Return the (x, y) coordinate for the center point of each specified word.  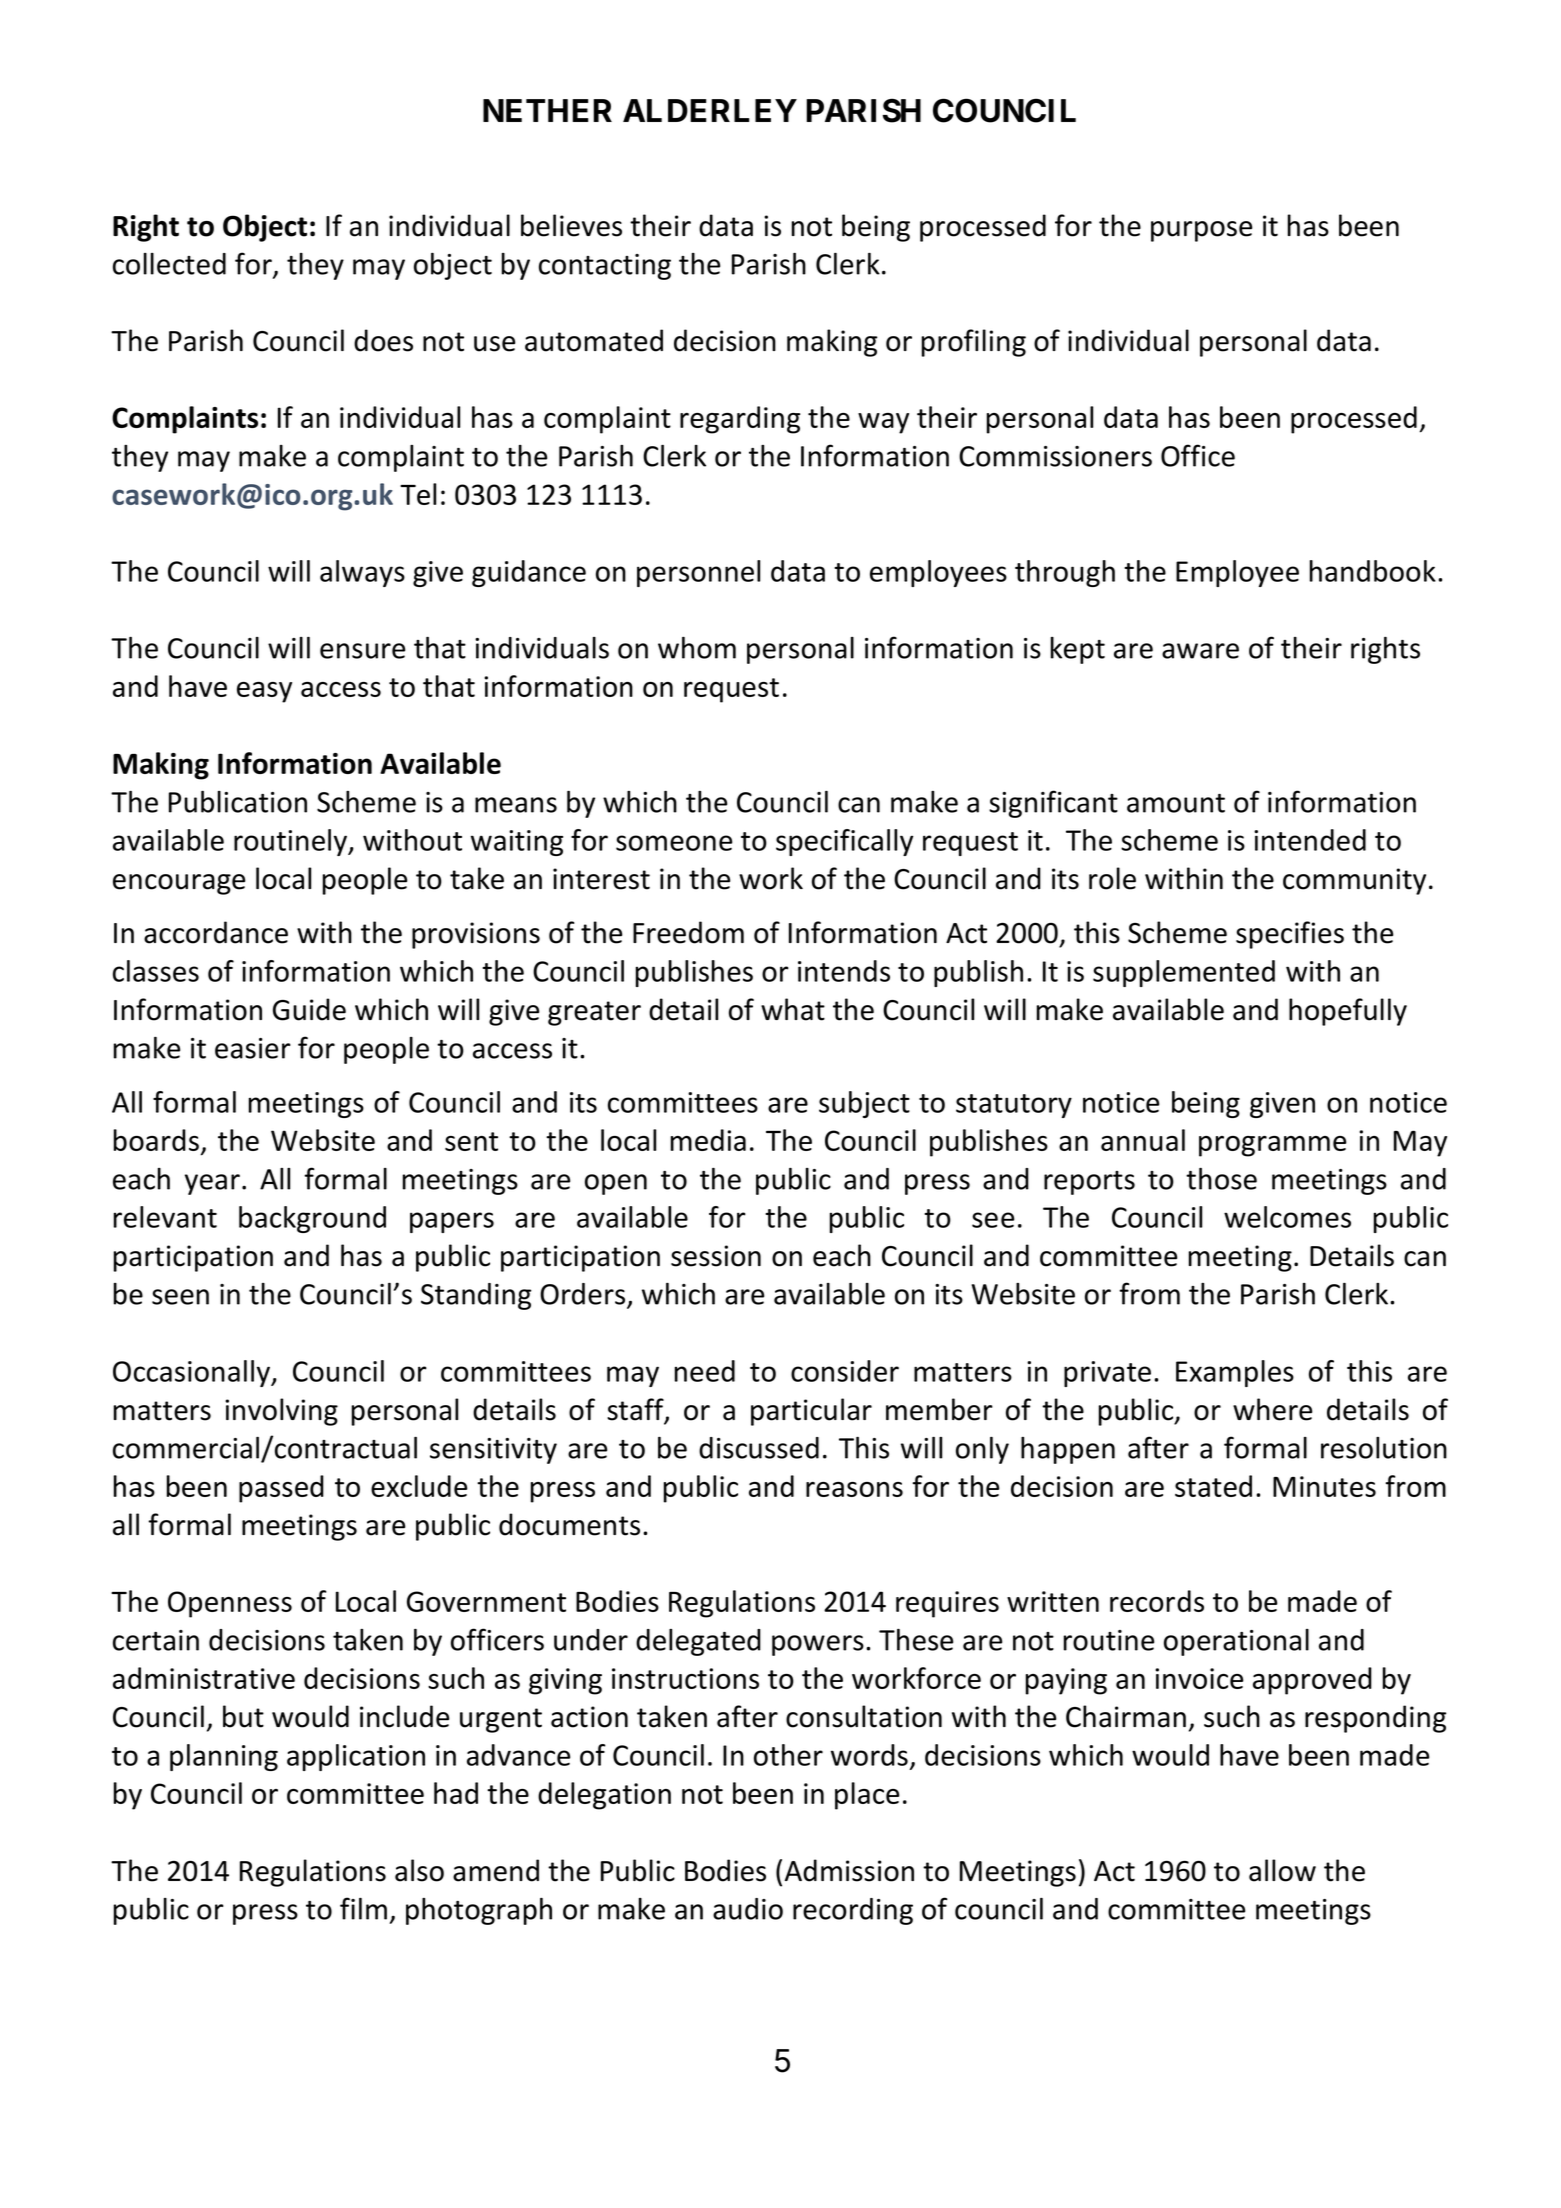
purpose (1201, 231)
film (363, 1908)
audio (748, 1909)
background (312, 1219)
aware (1200, 651)
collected (169, 264)
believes (571, 225)
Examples (1235, 1373)
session (716, 1256)
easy (264, 692)
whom (697, 648)
